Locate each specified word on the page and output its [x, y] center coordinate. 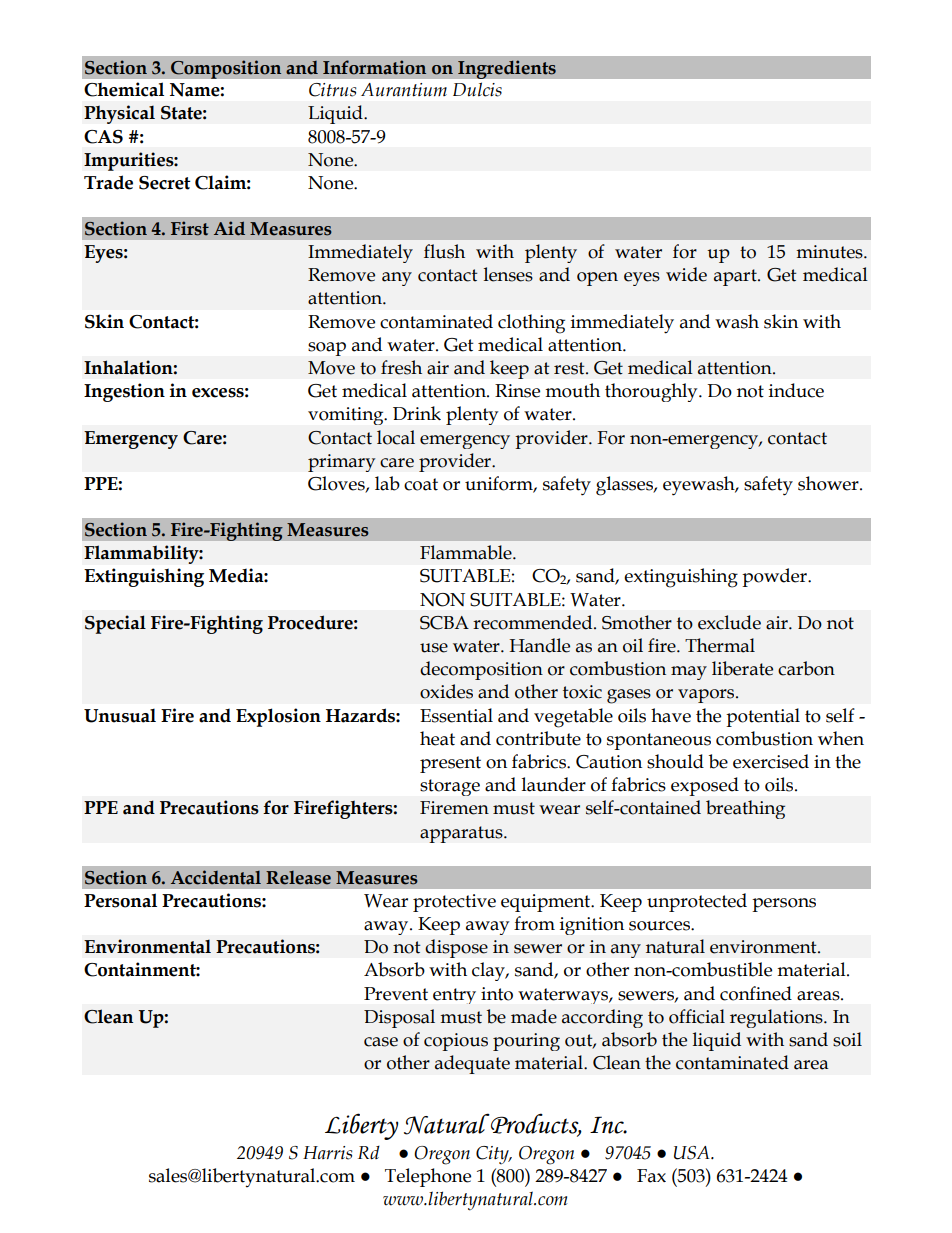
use [434, 648]
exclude [729, 622]
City [493, 1155]
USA [693, 1153]
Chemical [124, 89]
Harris [327, 1153]
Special [115, 624]
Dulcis [477, 89]
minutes [830, 252]
